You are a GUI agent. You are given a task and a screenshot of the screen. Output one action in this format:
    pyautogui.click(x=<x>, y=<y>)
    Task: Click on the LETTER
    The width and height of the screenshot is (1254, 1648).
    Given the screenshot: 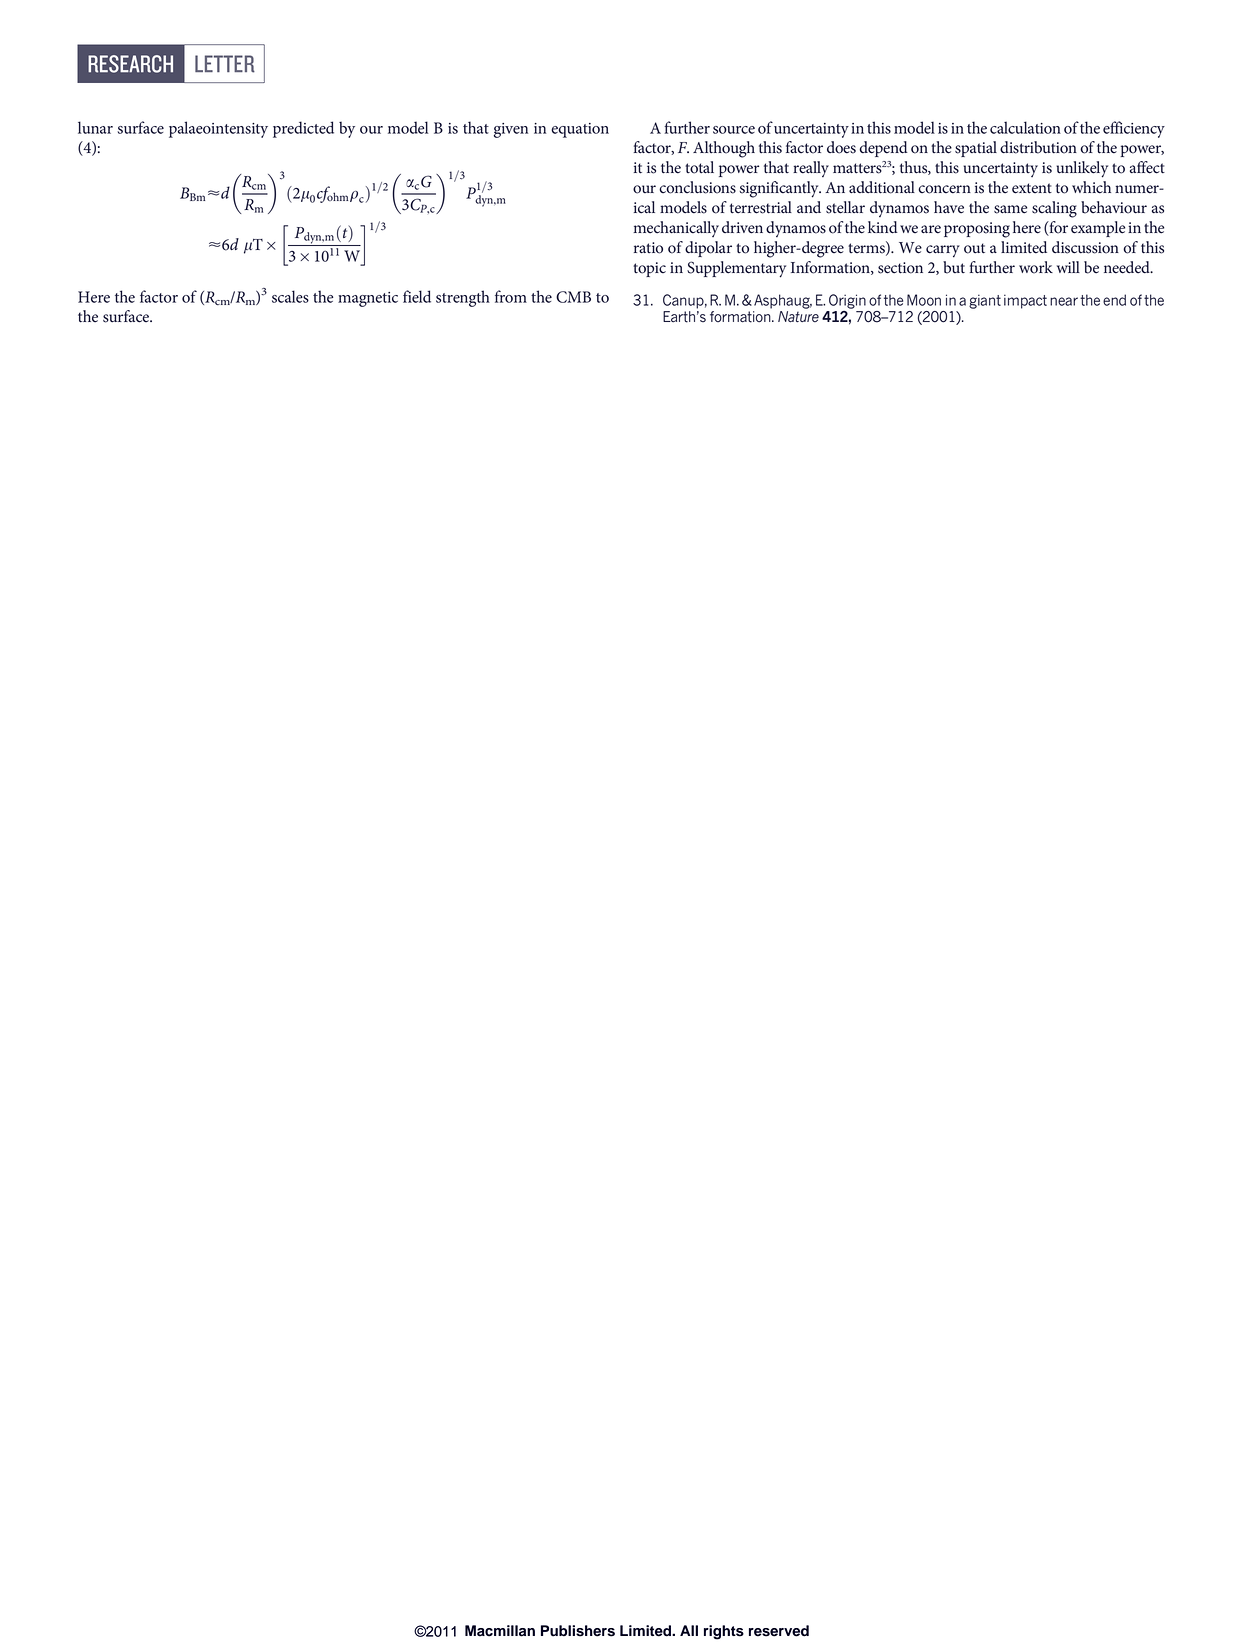 What is the action you would take?
    pyautogui.click(x=225, y=64)
